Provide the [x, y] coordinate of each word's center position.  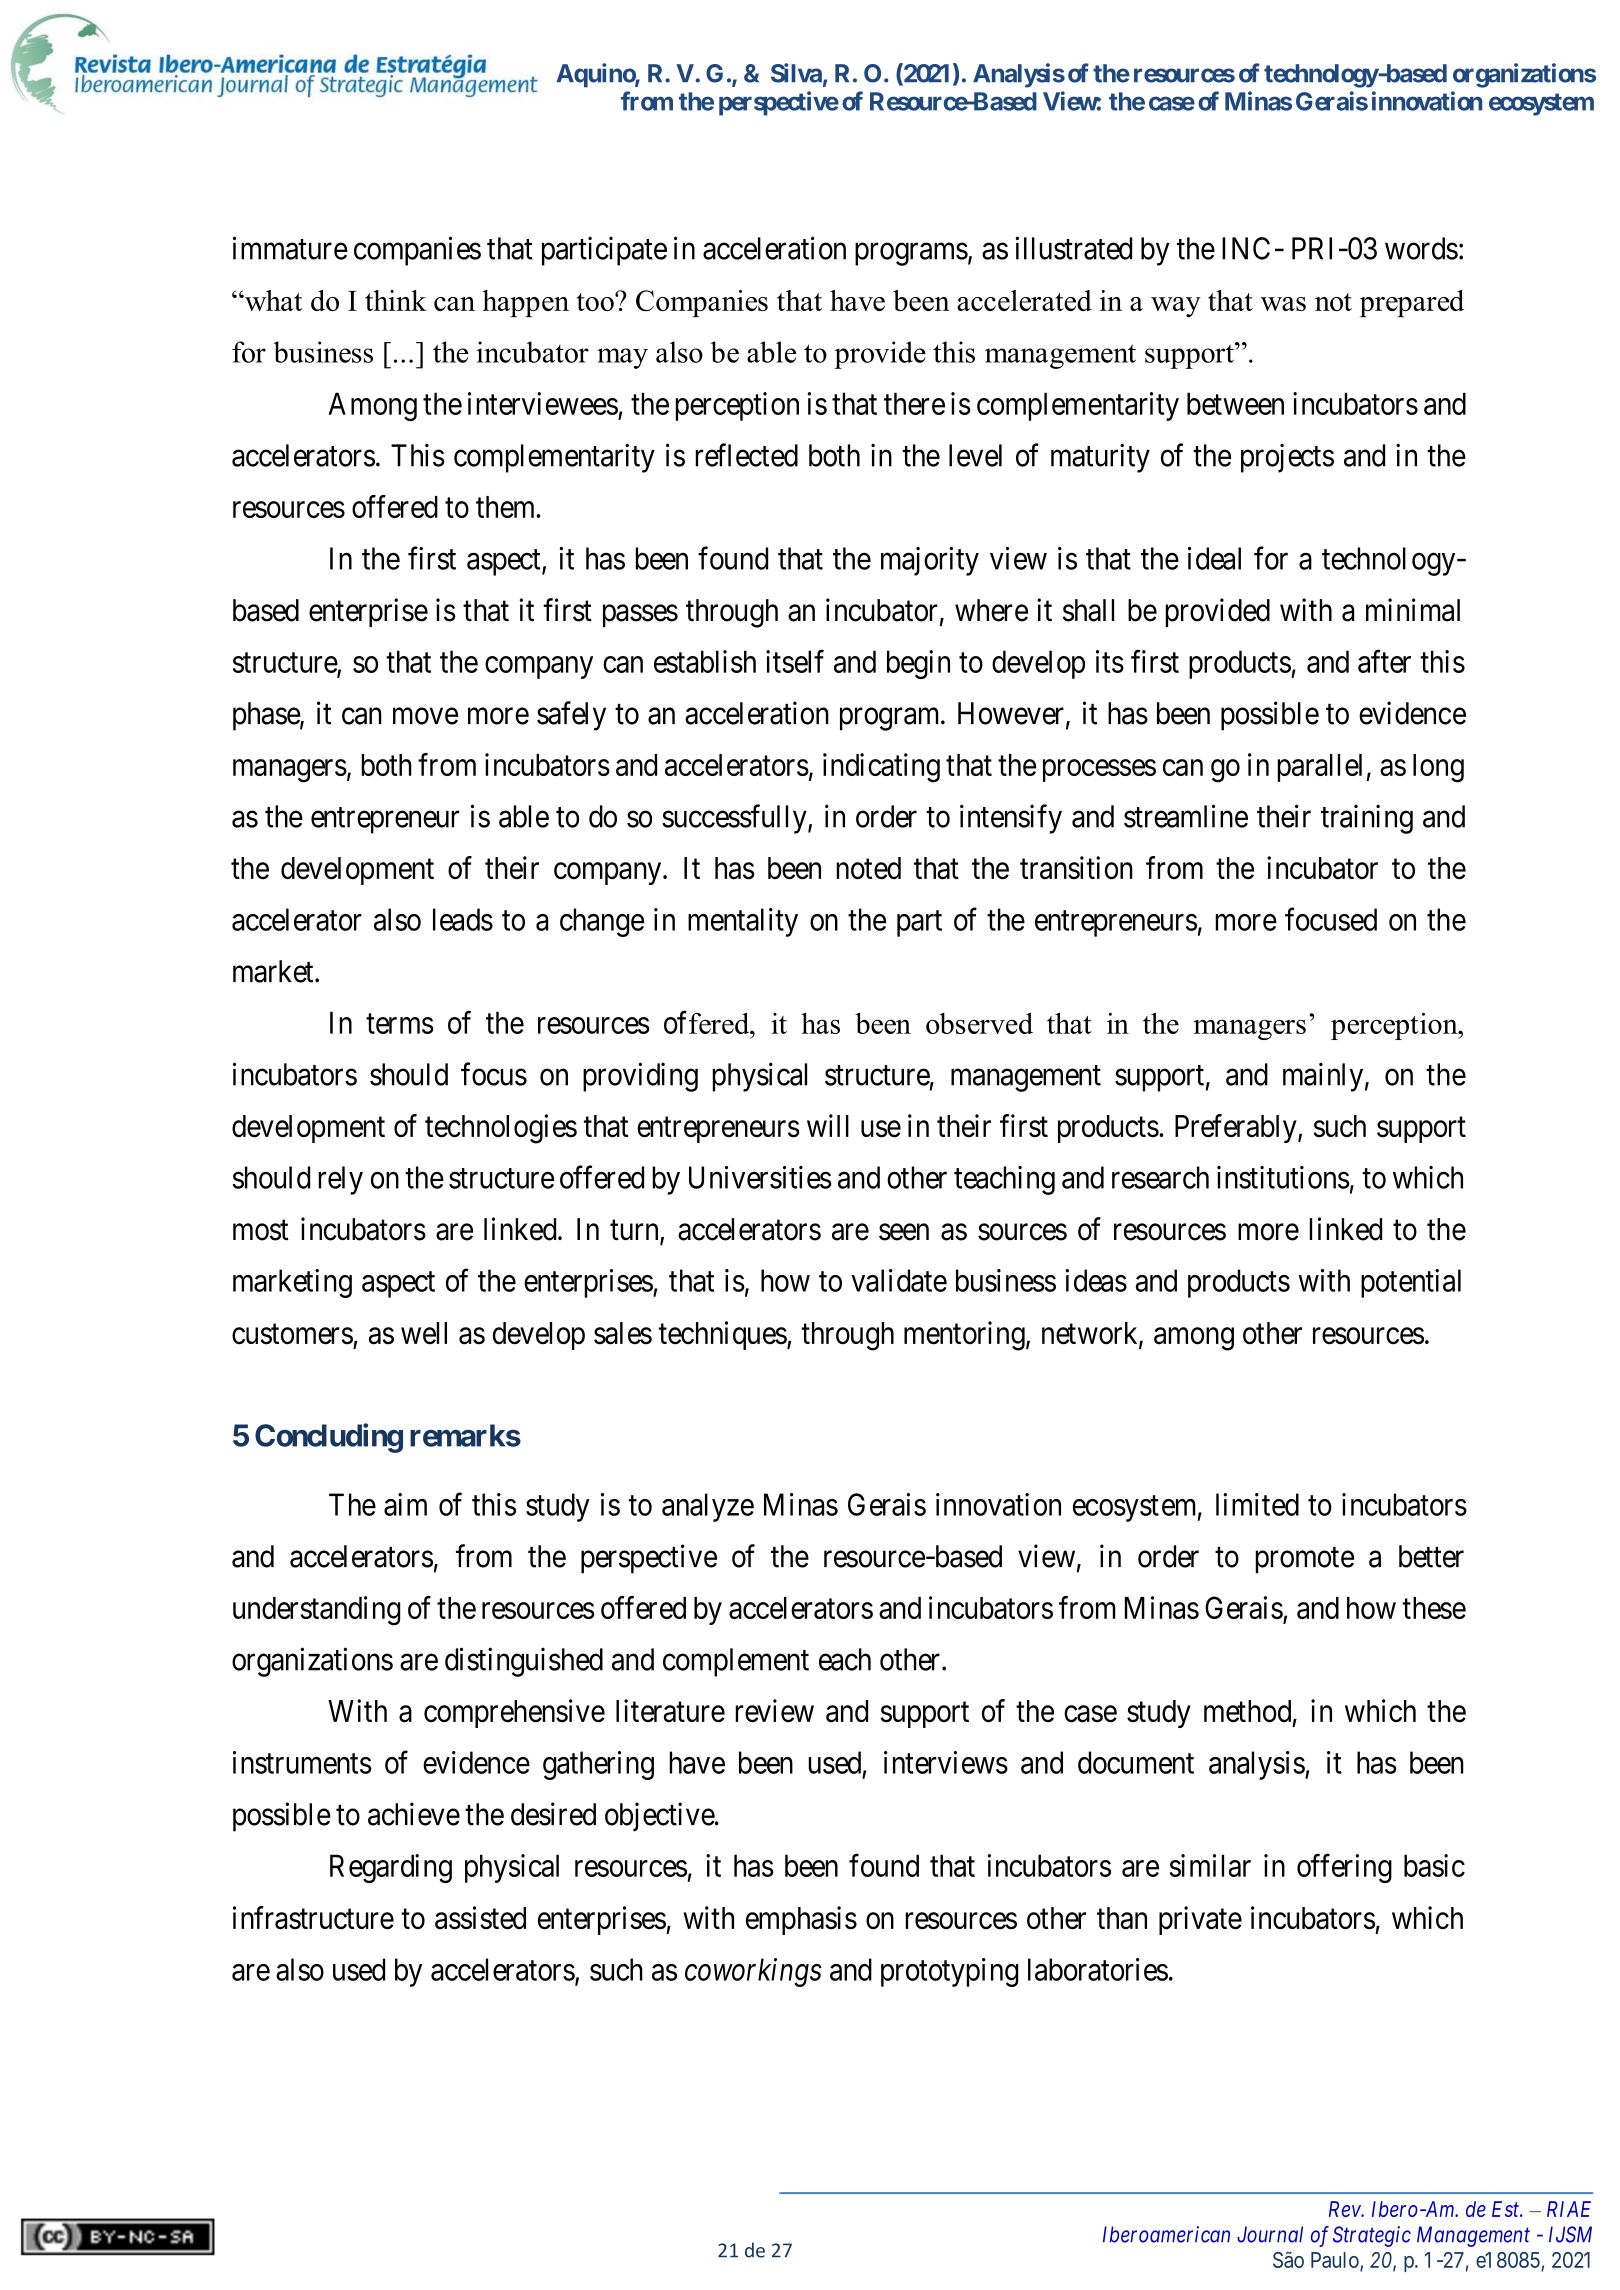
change [602, 922]
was [1283, 304]
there [914, 403]
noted [868, 868]
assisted [480, 1918]
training [1367, 819]
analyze [708, 1507]
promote [1304, 1560]
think [396, 300]
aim [405, 1504]
